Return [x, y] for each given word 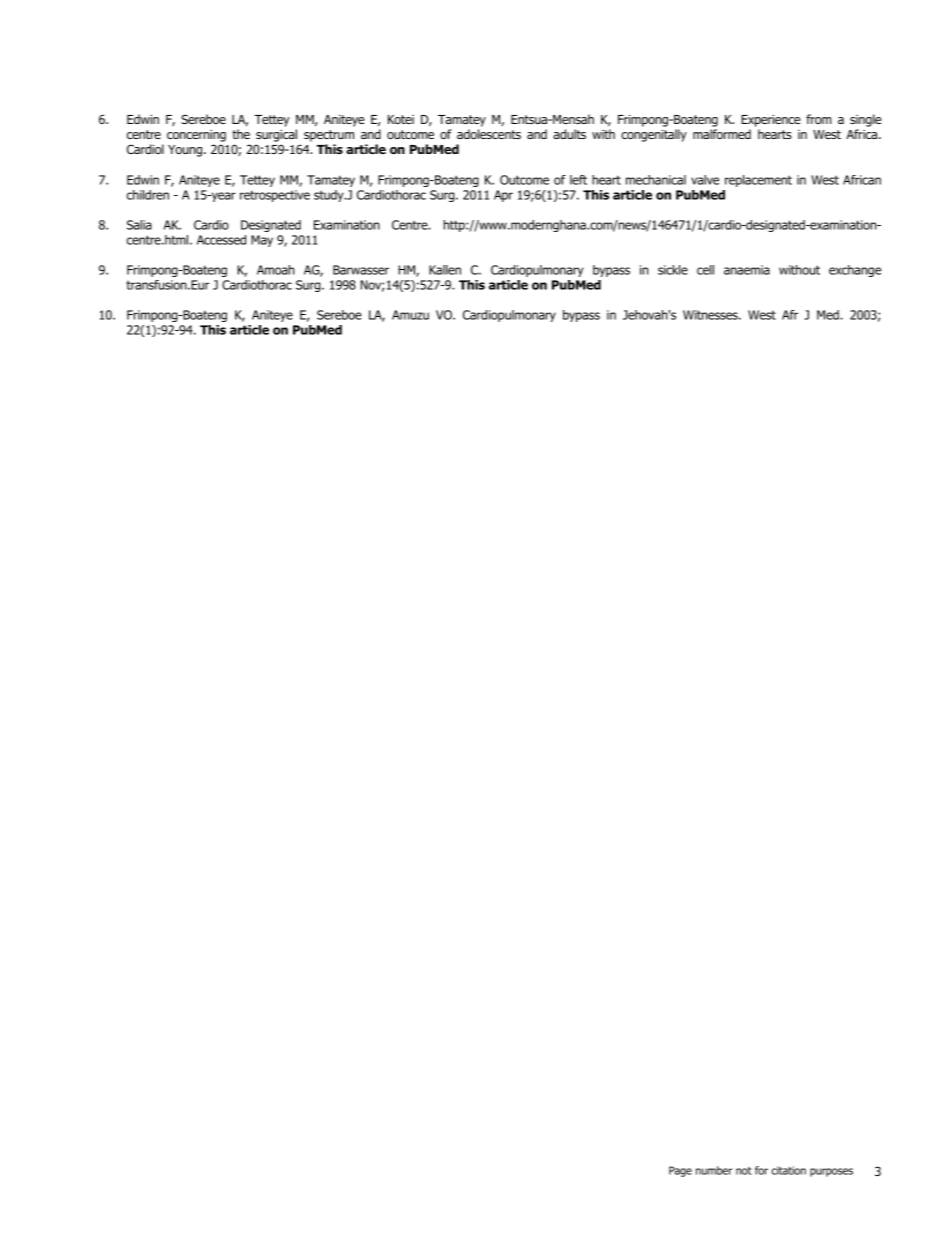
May [262, 241]
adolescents [489, 134]
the [241, 134]
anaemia [747, 270]
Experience [771, 121]
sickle [673, 270]
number [714, 1170]
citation [789, 1170]
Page [680, 1171]
